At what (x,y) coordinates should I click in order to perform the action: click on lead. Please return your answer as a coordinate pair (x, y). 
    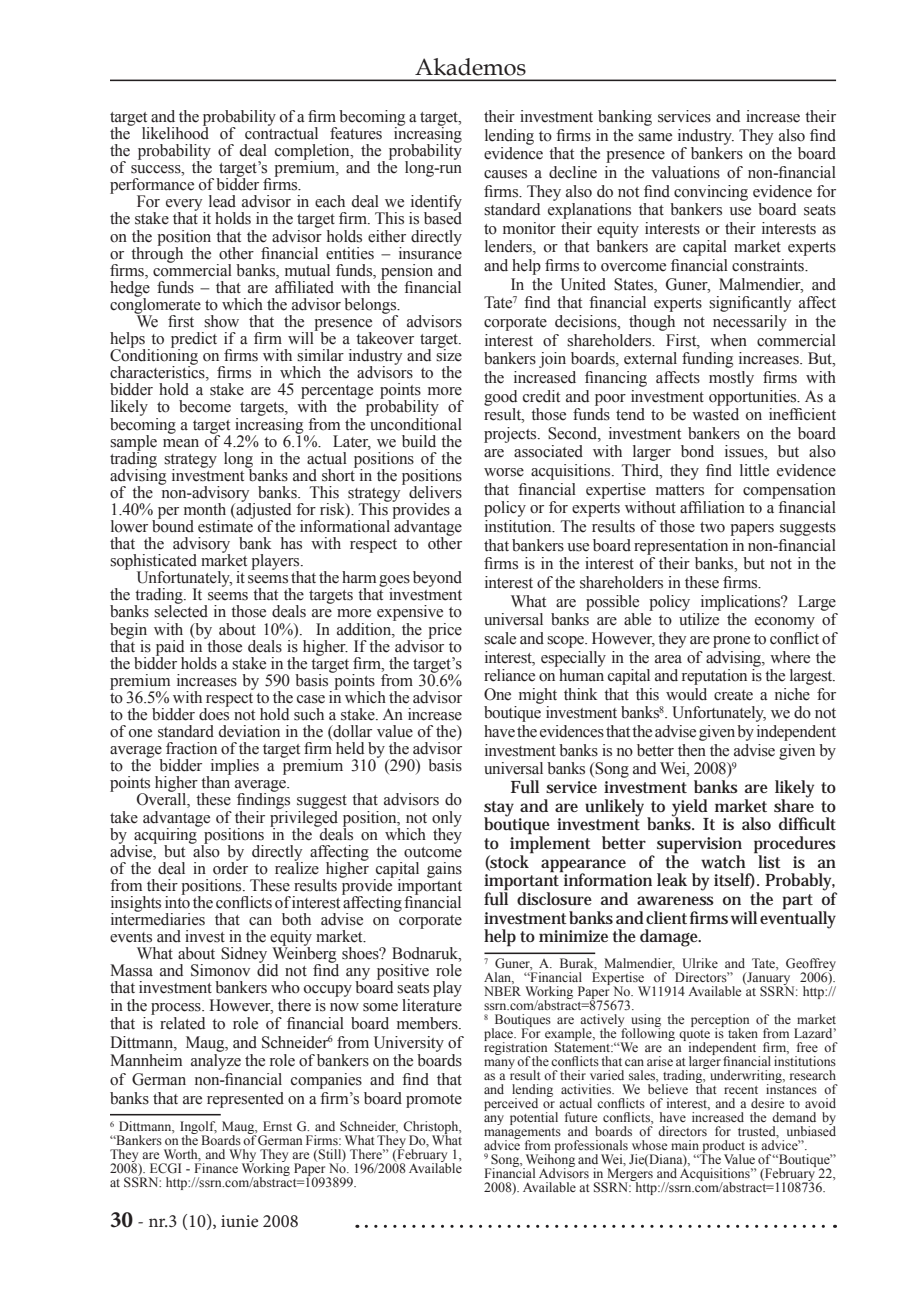
    Looking at the image, I should click on (222, 201).
